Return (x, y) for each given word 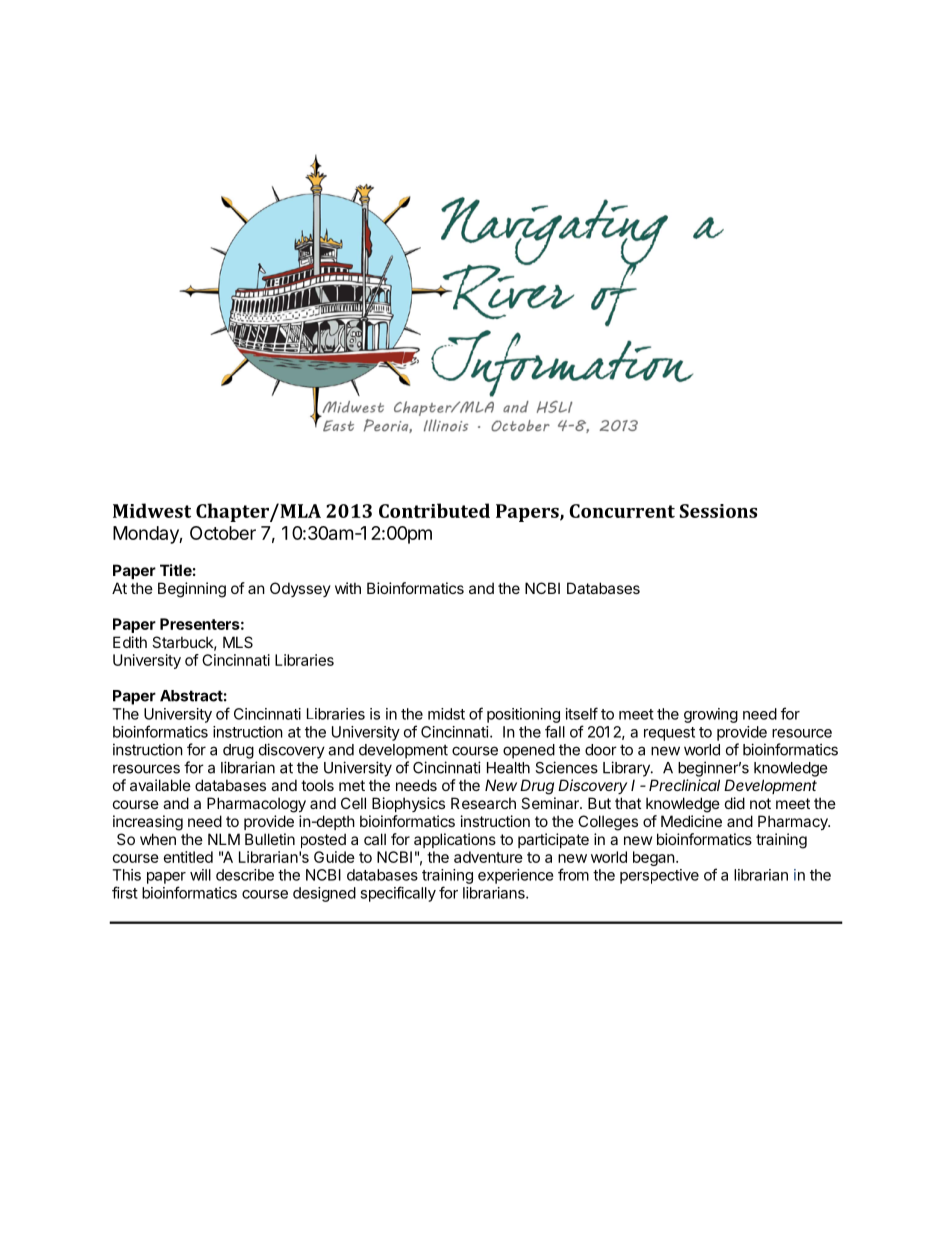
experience (516, 876)
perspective (659, 876)
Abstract (191, 696)
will (200, 875)
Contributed (434, 510)
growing (711, 715)
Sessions (718, 511)
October (223, 533)
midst (446, 714)
